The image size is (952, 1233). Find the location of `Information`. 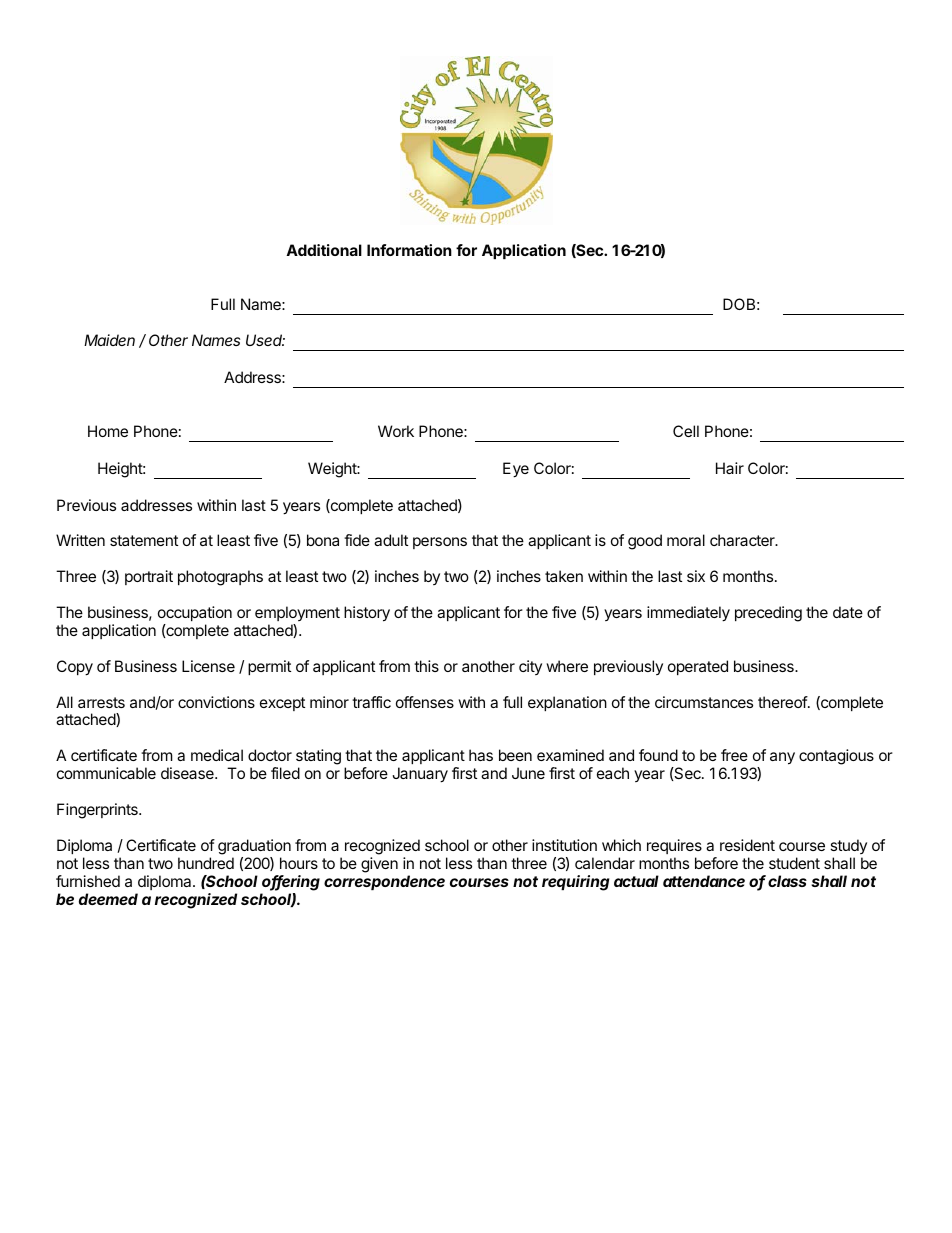

Information is located at coordinates (409, 250).
